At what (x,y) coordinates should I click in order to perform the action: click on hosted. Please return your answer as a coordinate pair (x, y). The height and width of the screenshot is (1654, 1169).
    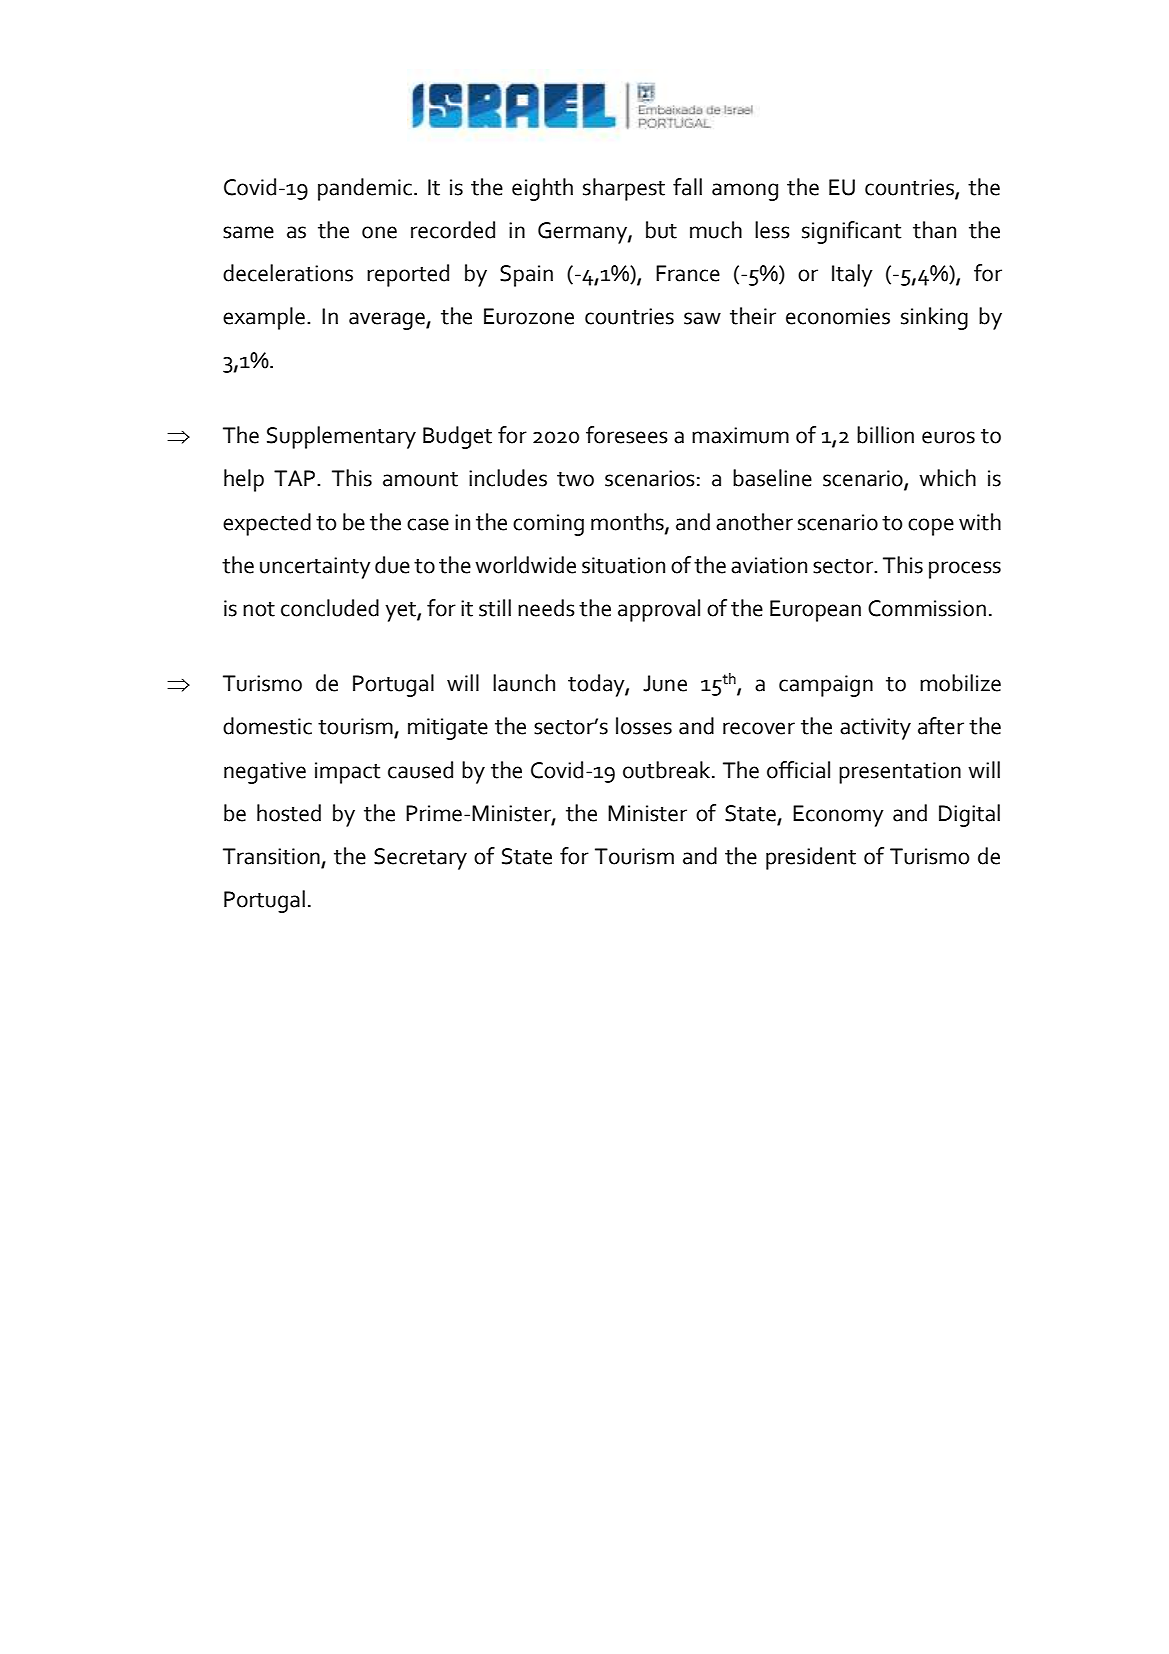
    Looking at the image, I should click on (289, 813).
